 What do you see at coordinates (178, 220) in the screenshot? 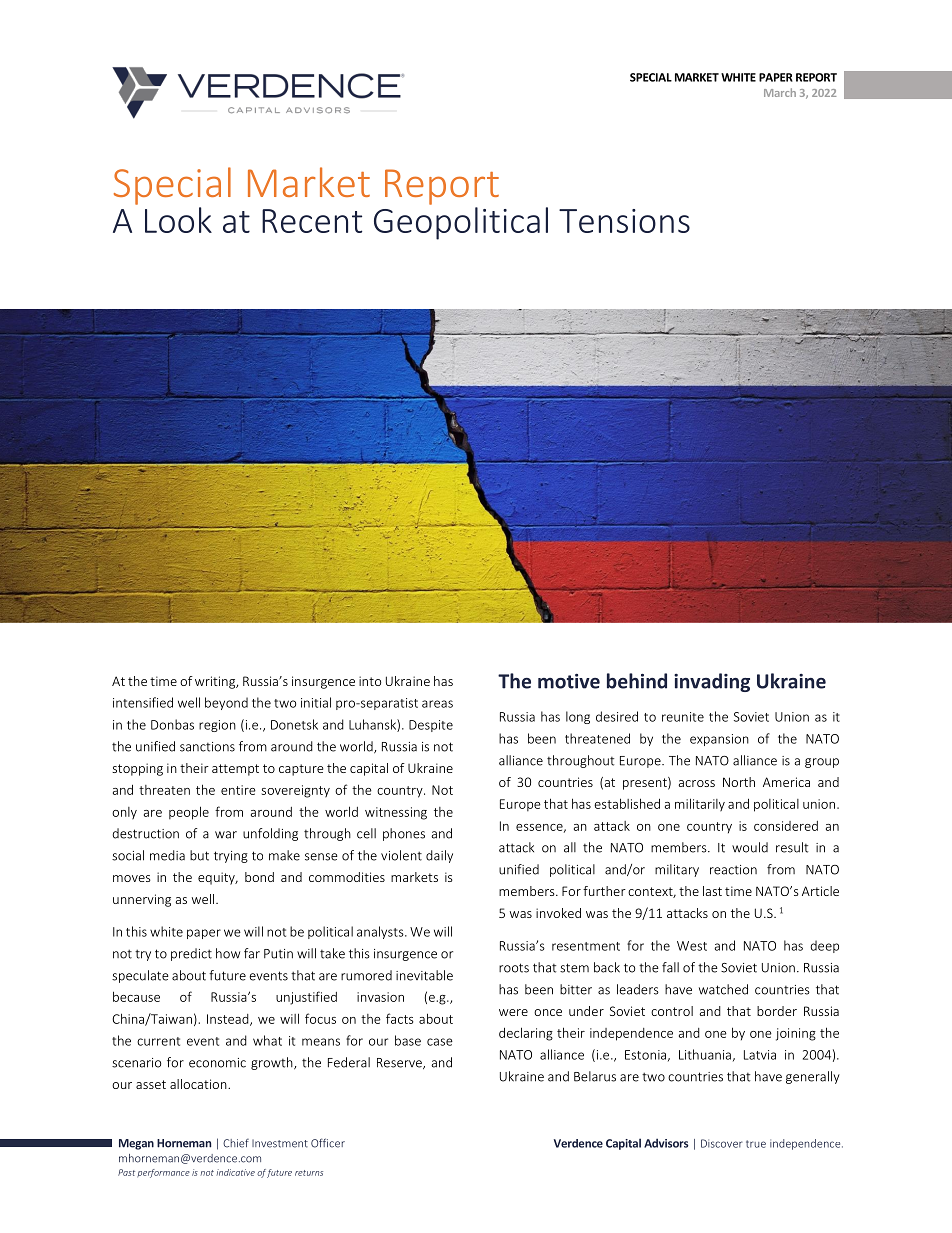
I see `Look` at bounding box center [178, 220].
